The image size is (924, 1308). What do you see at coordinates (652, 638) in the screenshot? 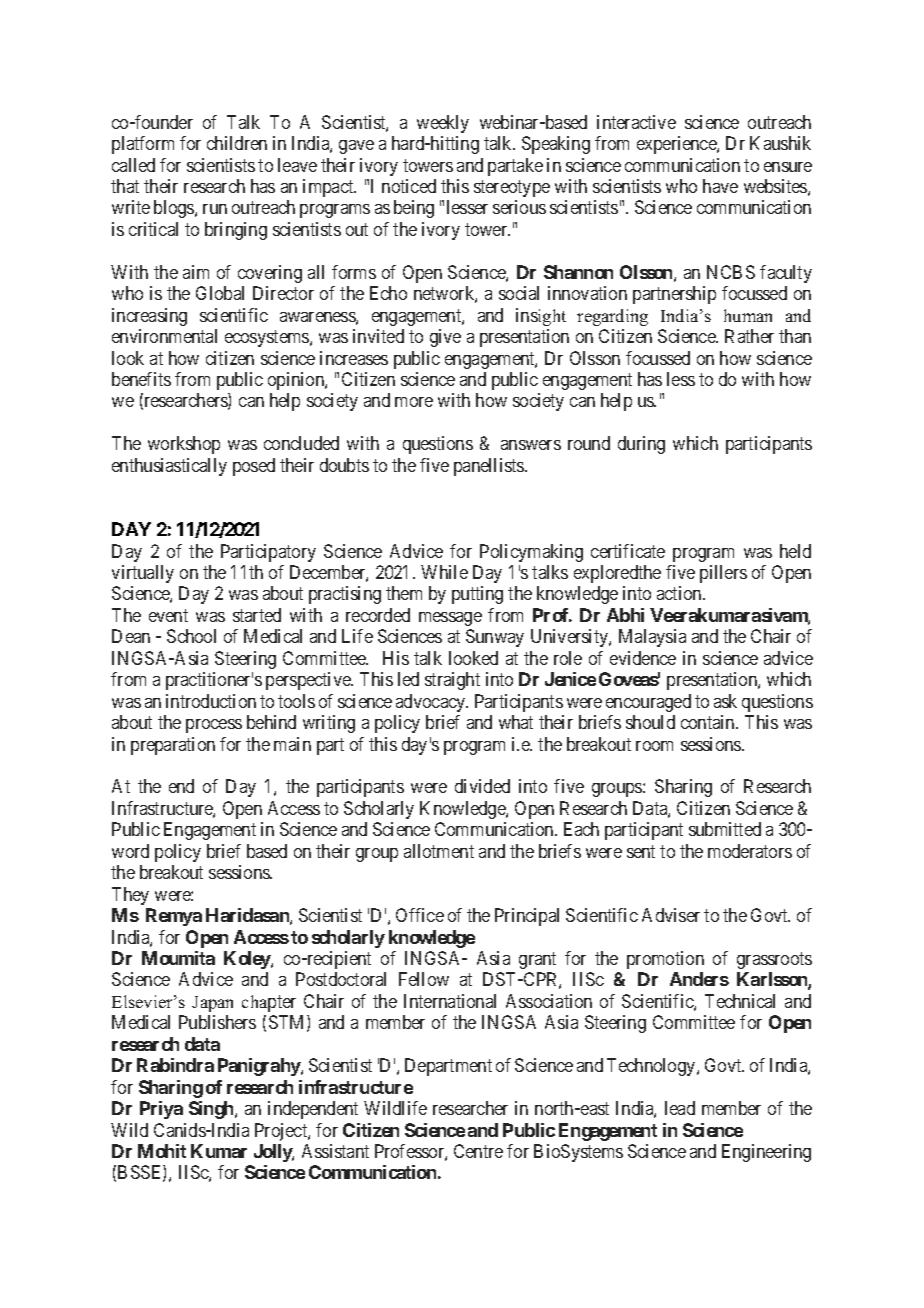
I see `Malaysia` at bounding box center [652, 638].
